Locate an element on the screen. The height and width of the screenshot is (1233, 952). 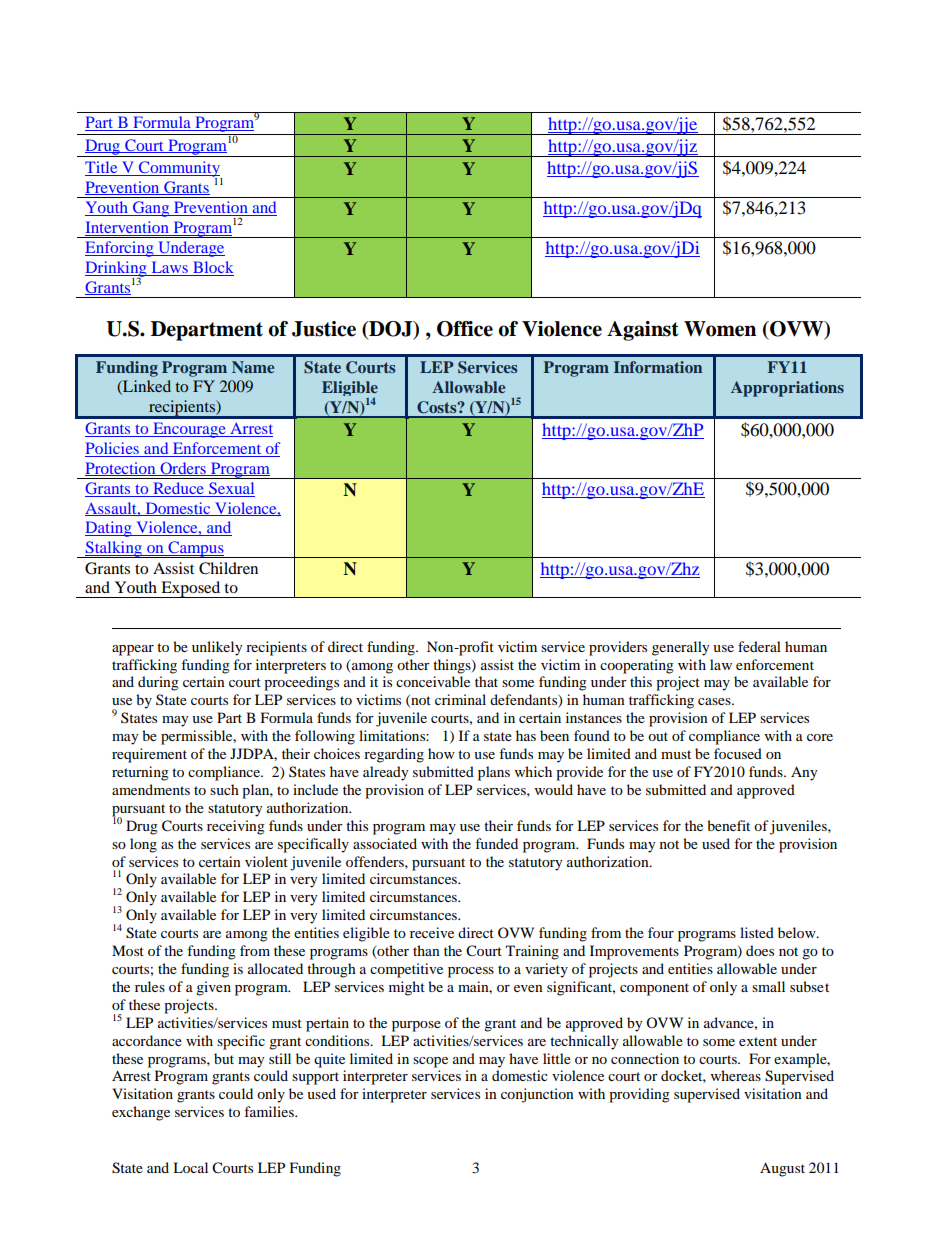
Community is located at coordinates (179, 170).
